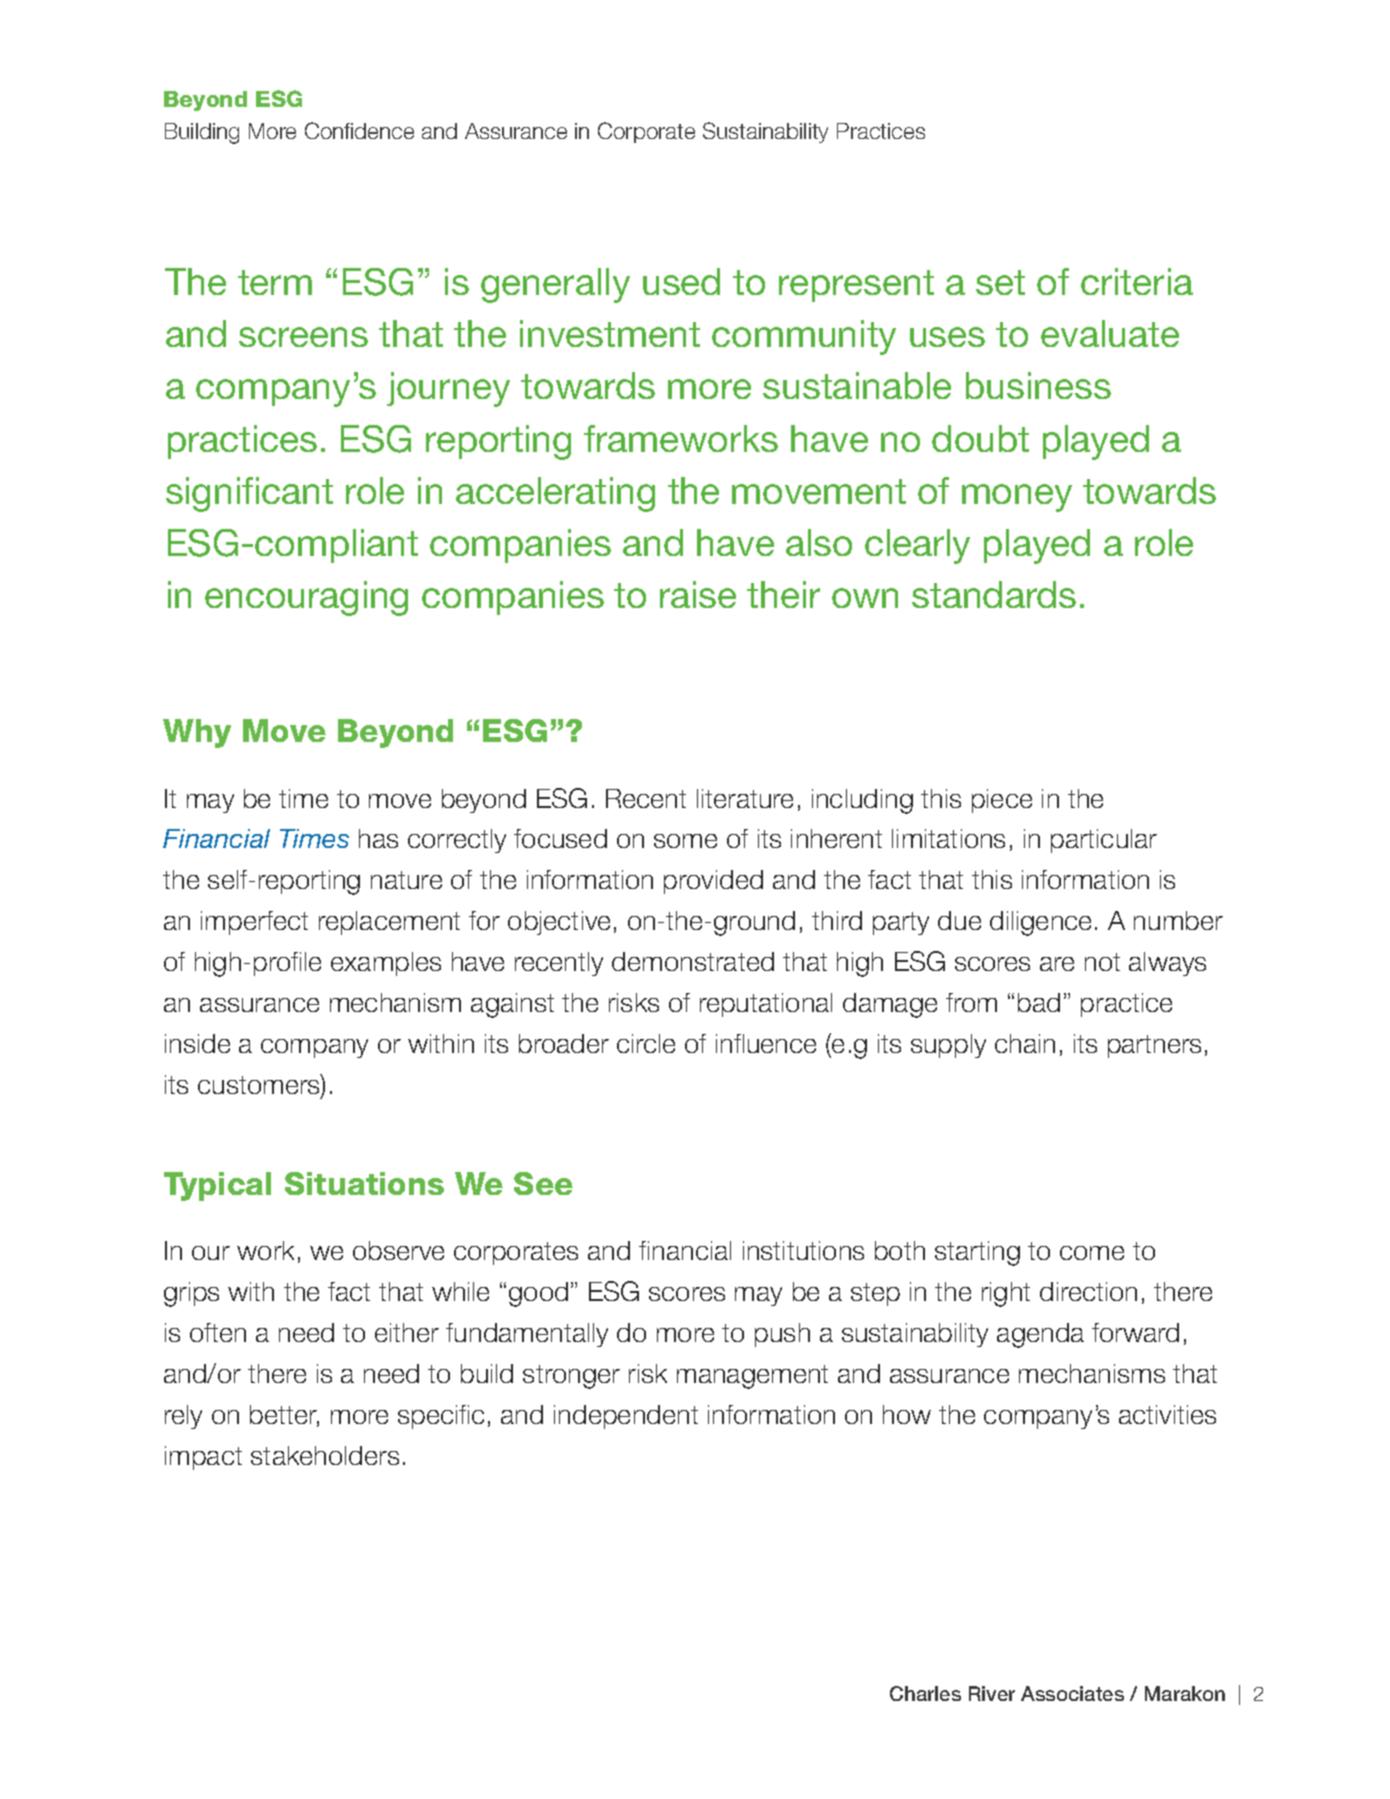  What do you see at coordinates (555, 285) in the page?
I see `generally` at bounding box center [555, 285].
